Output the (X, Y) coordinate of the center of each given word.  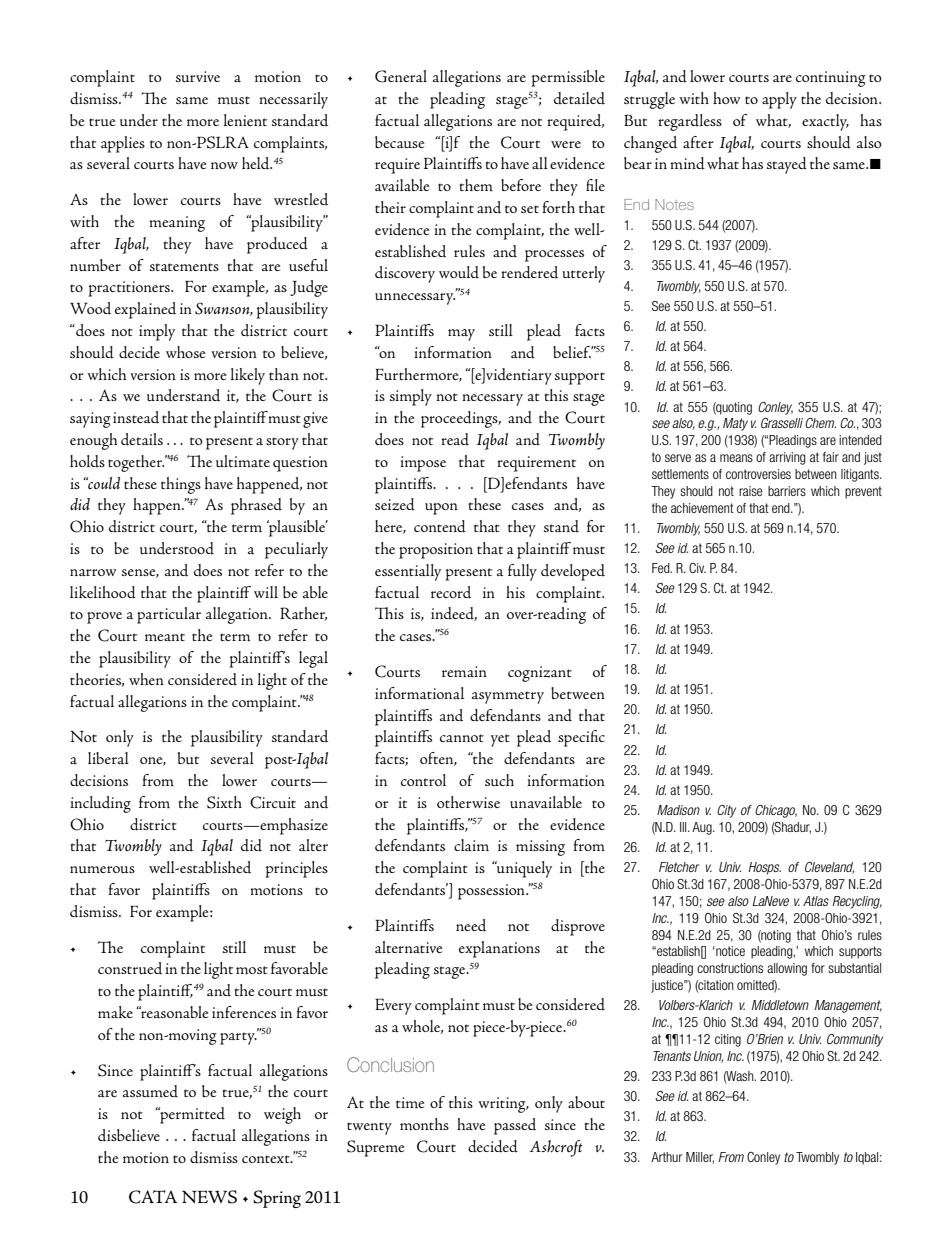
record (451, 592)
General (401, 76)
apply (779, 100)
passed (515, 1126)
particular (169, 615)
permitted (191, 1115)
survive (198, 76)
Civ (697, 568)
